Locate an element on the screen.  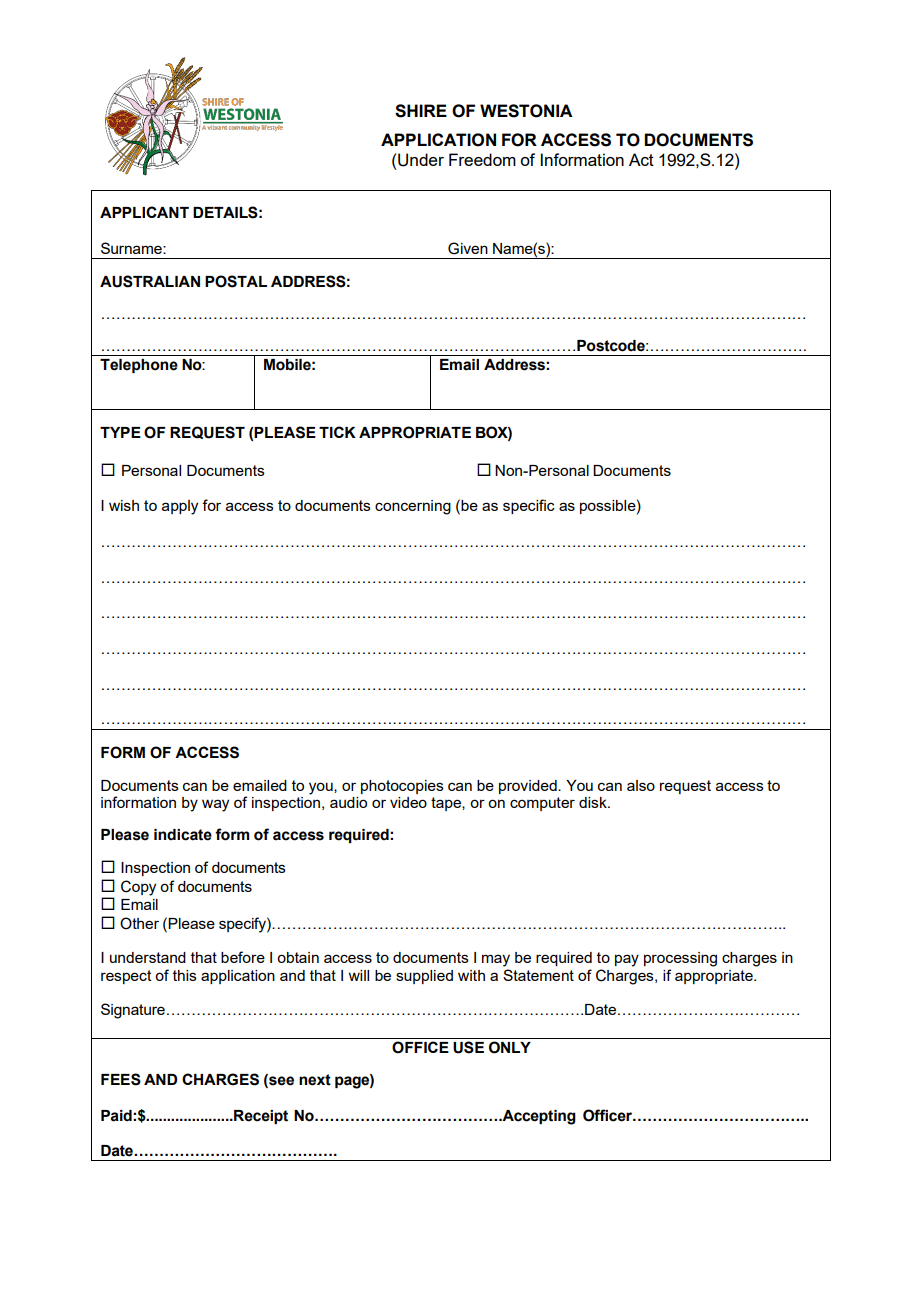
also is located at coordinates (641, 785).
